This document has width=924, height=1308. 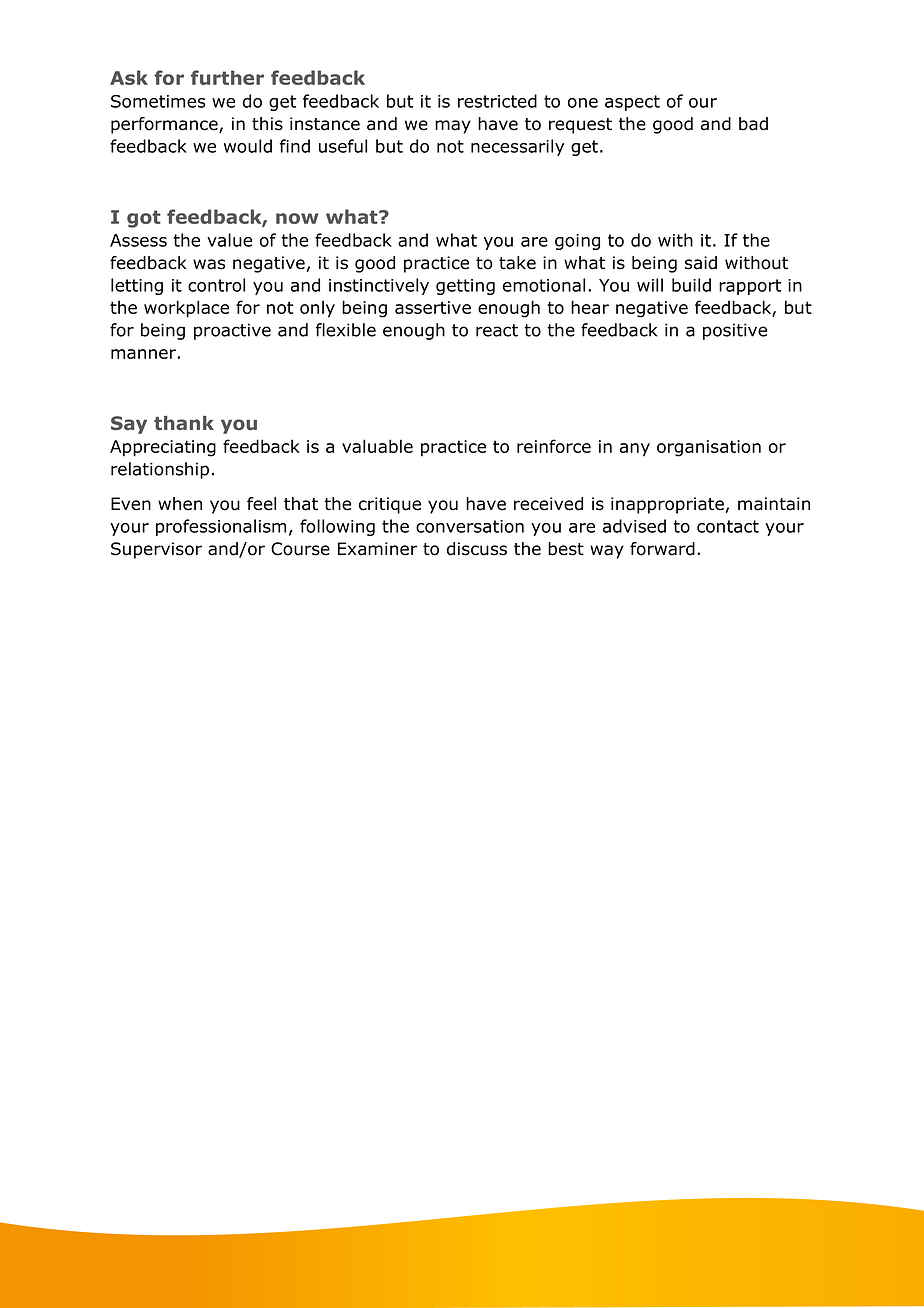 What do you see at coordinates (227, 77) in the document?
I see `further` at bounding box center [227, 77].
